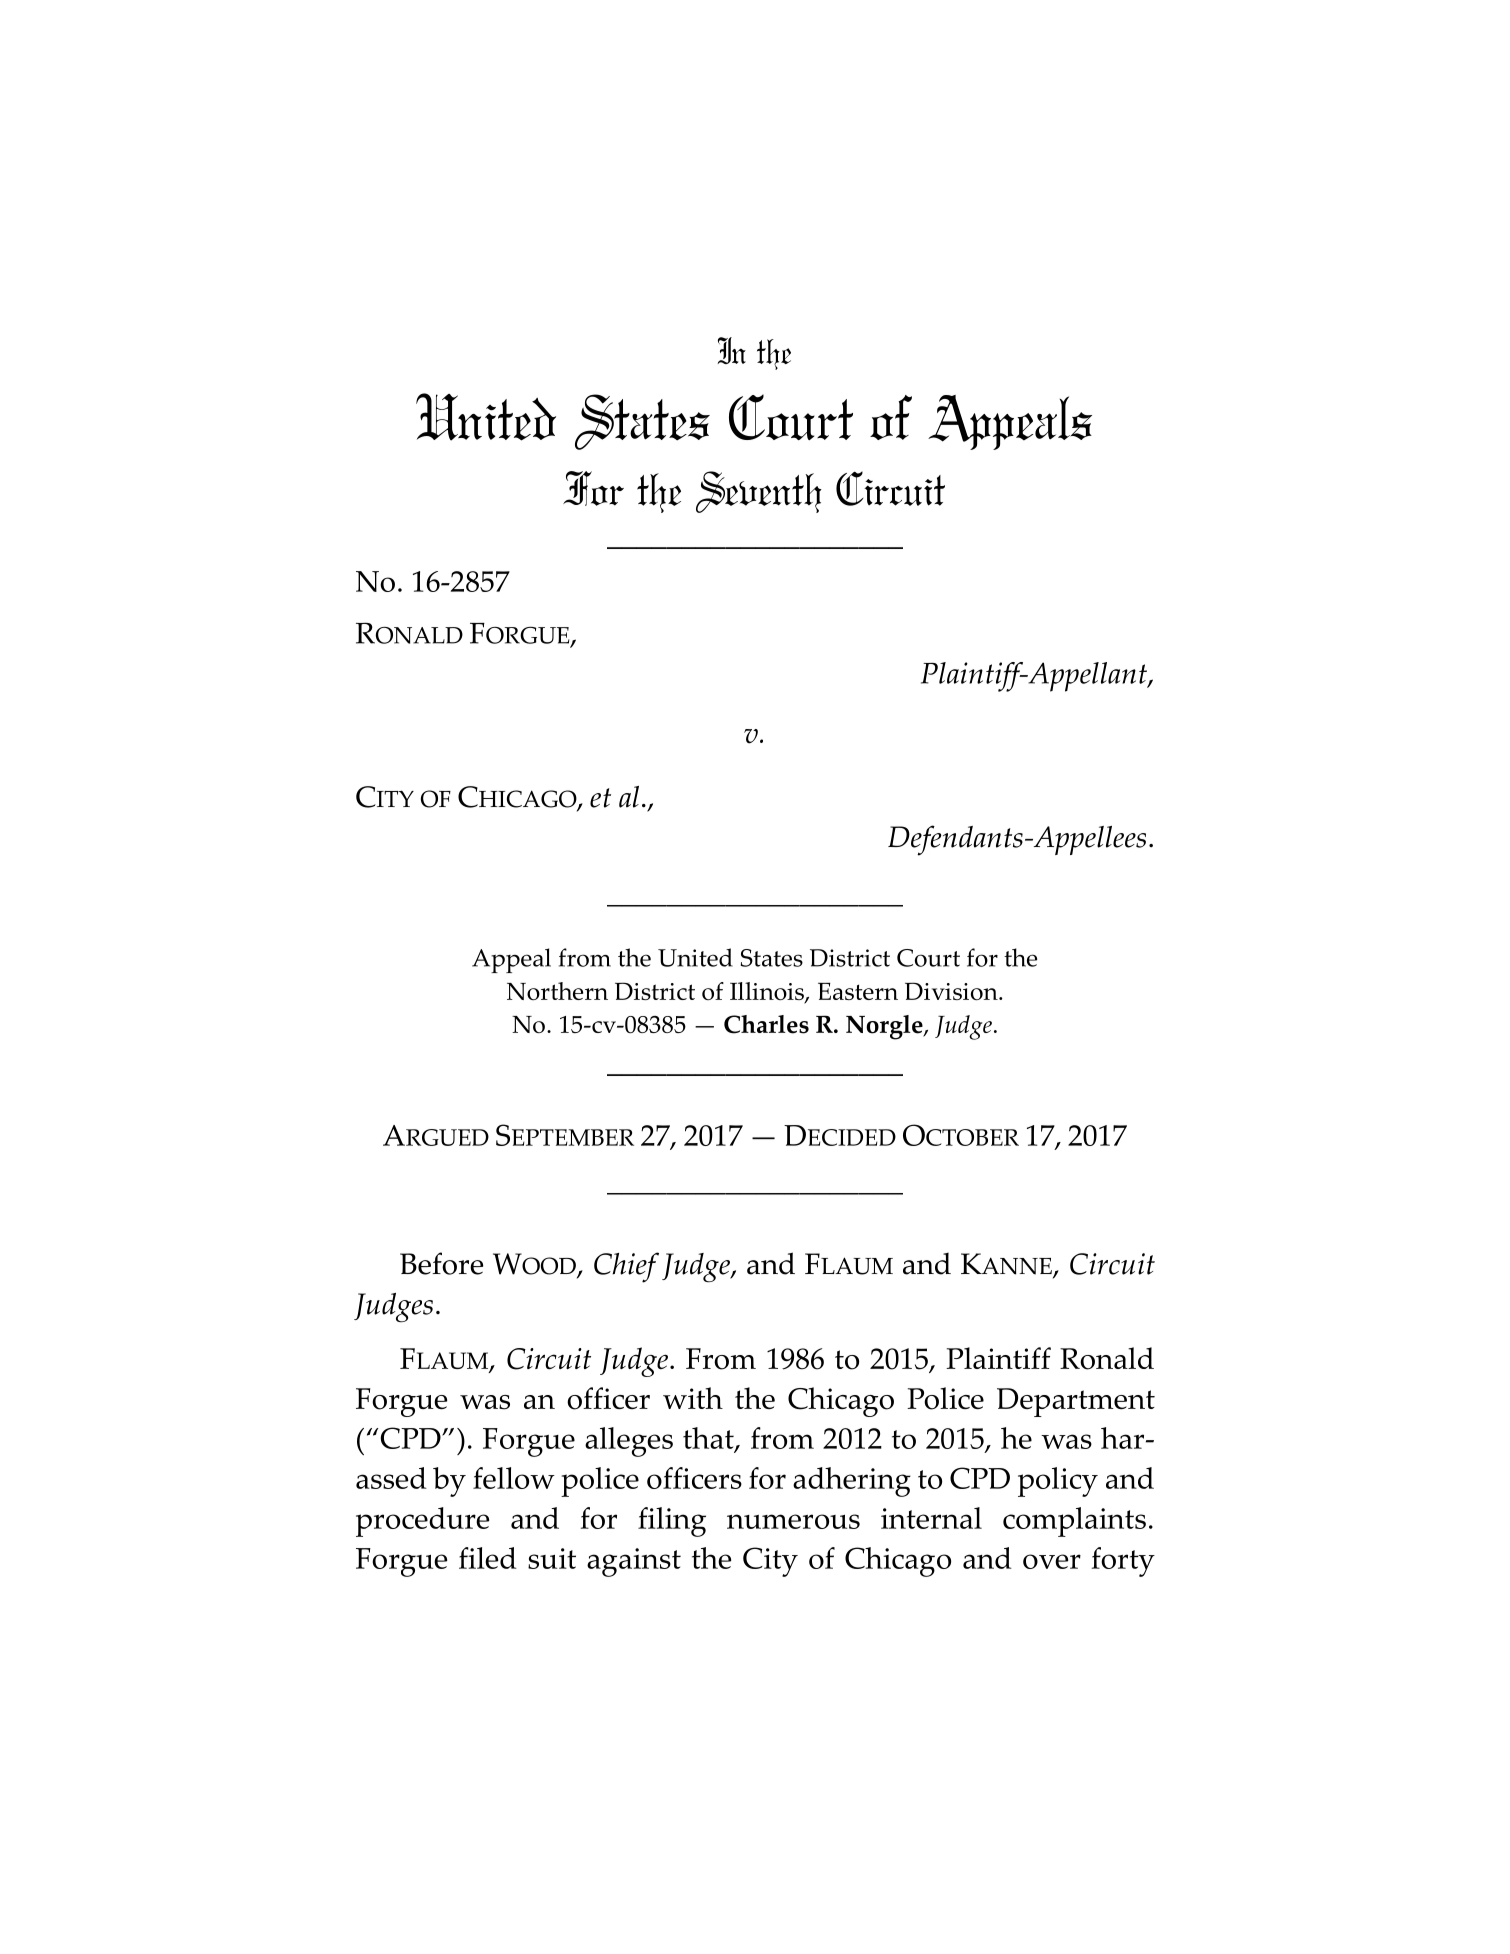  What do you see at coordinates (626, 1267) in the document?
I see `Chief` at bounding box center [626, 1267].
